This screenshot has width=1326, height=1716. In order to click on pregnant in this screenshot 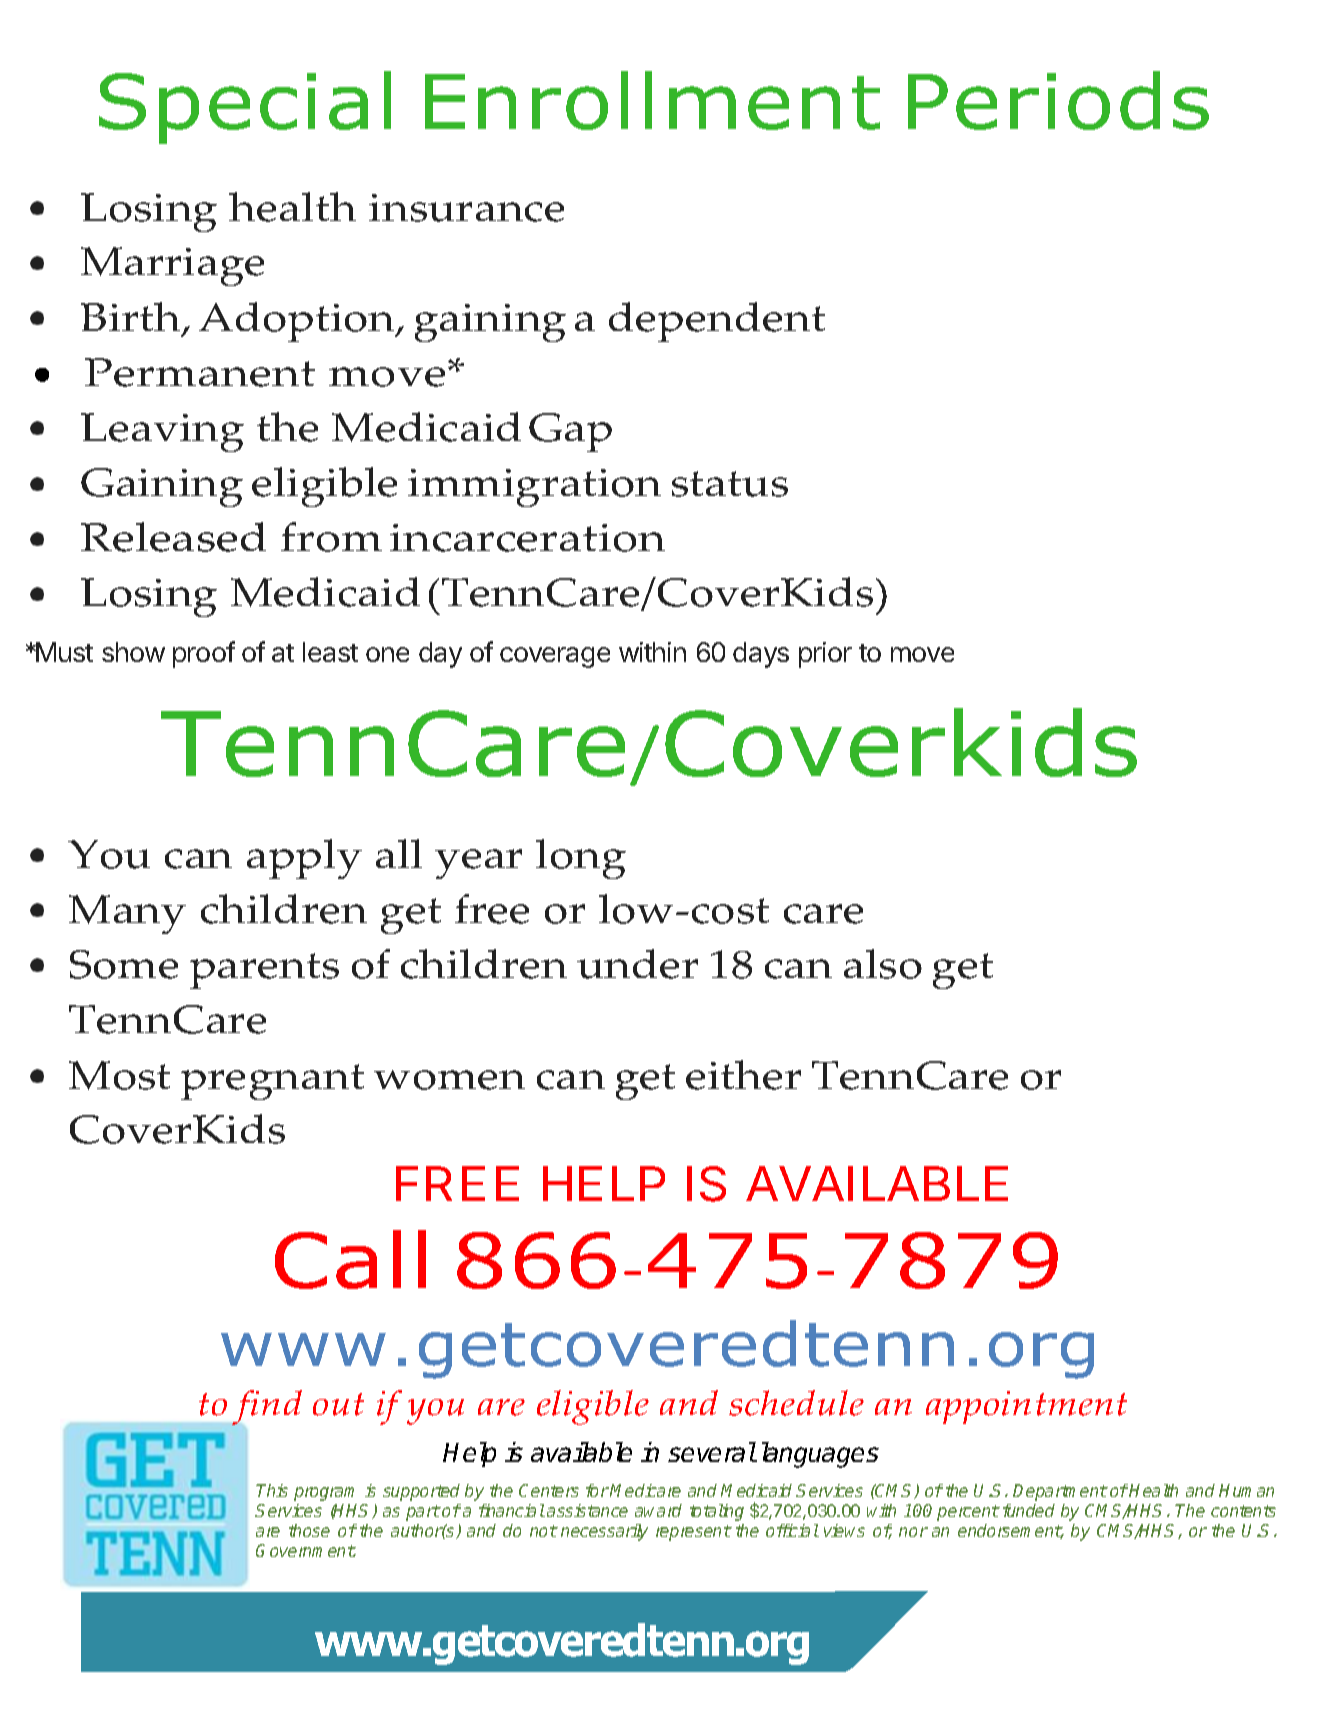, I will do `click(272, 1082)`.
